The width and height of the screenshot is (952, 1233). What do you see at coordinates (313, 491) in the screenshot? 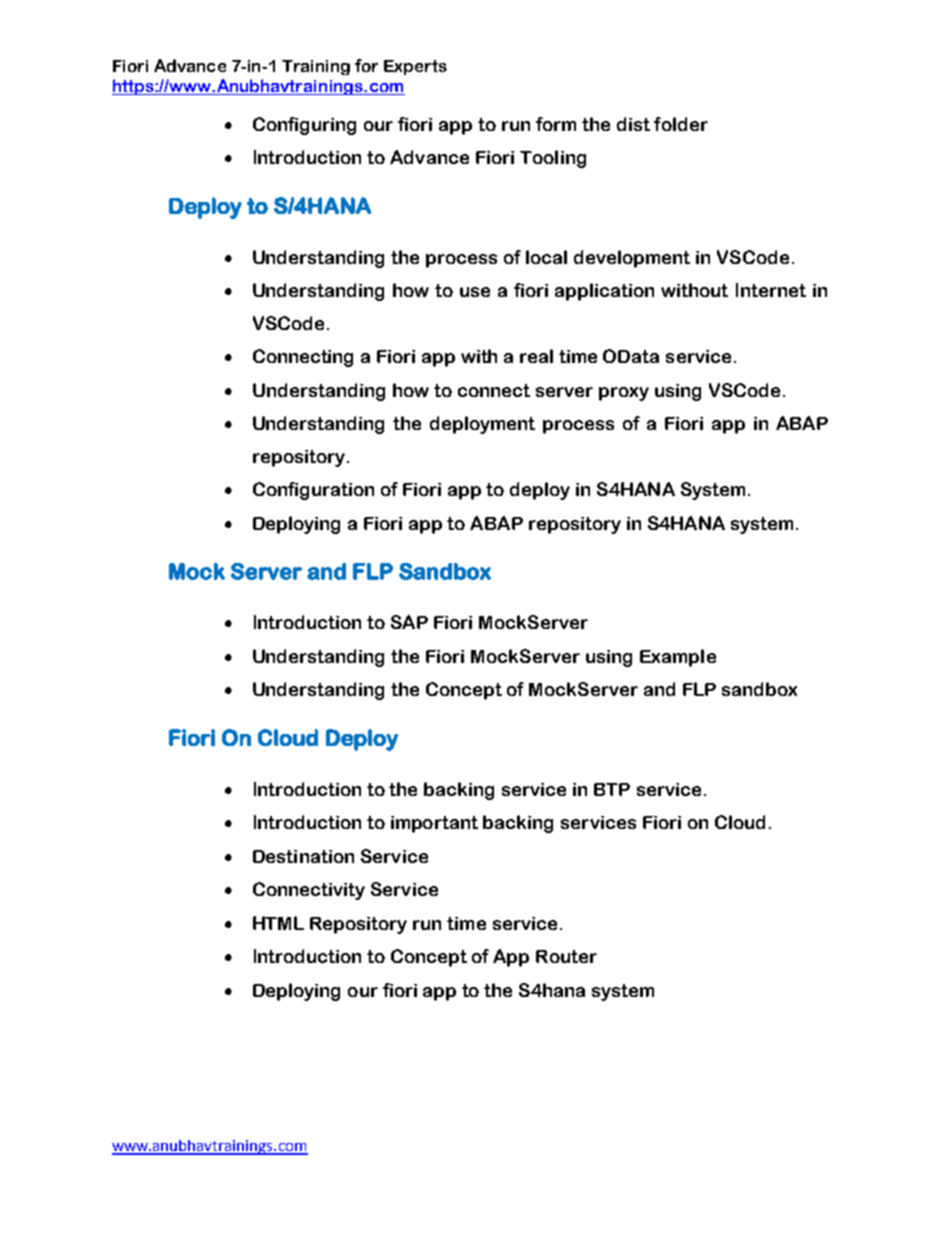
I see `Configuration` at bounding box center [313, 491].
